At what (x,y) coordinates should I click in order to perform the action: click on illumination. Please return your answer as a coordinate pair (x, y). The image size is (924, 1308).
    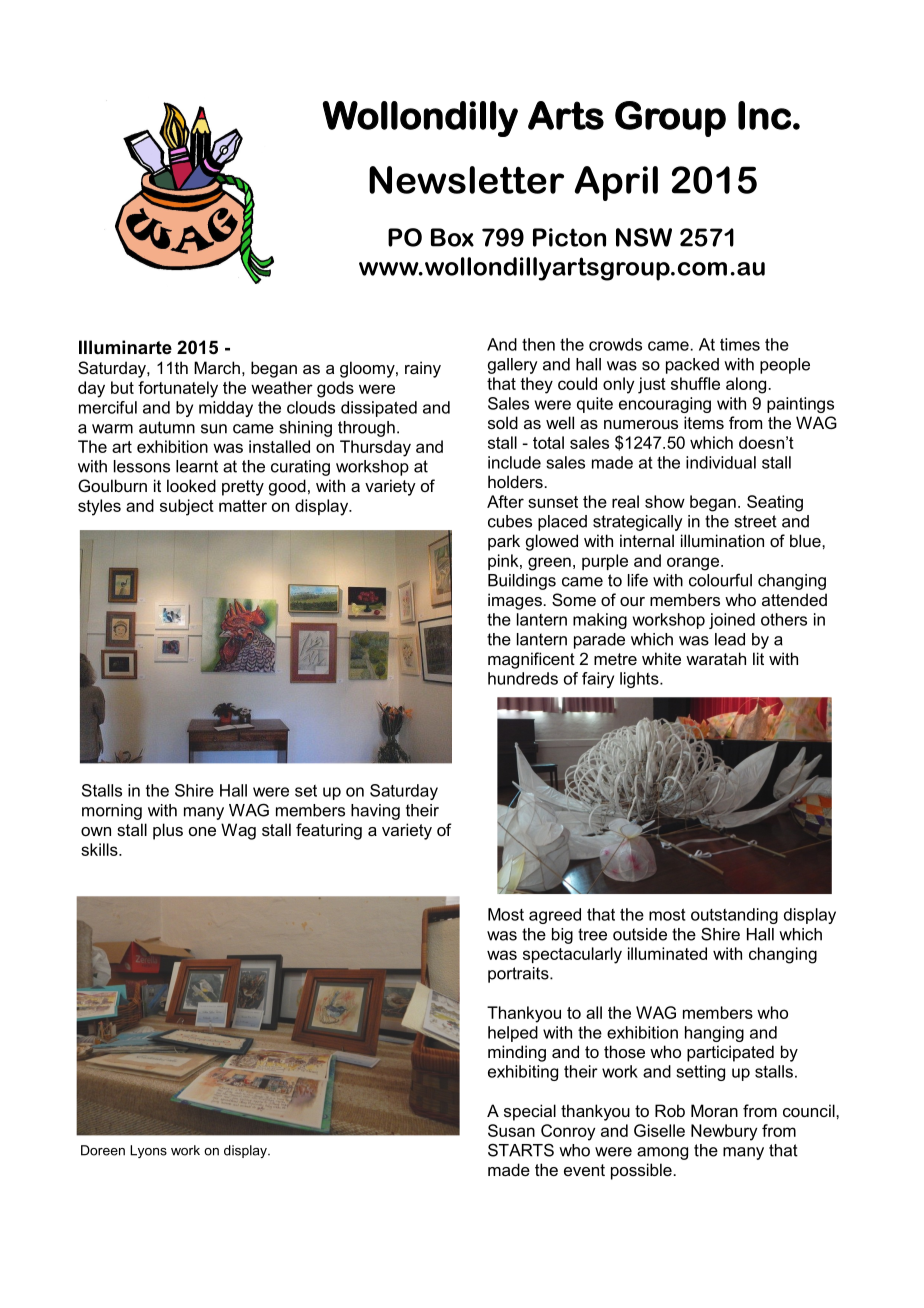
    Looking at the image, I should click on (722, 540).
